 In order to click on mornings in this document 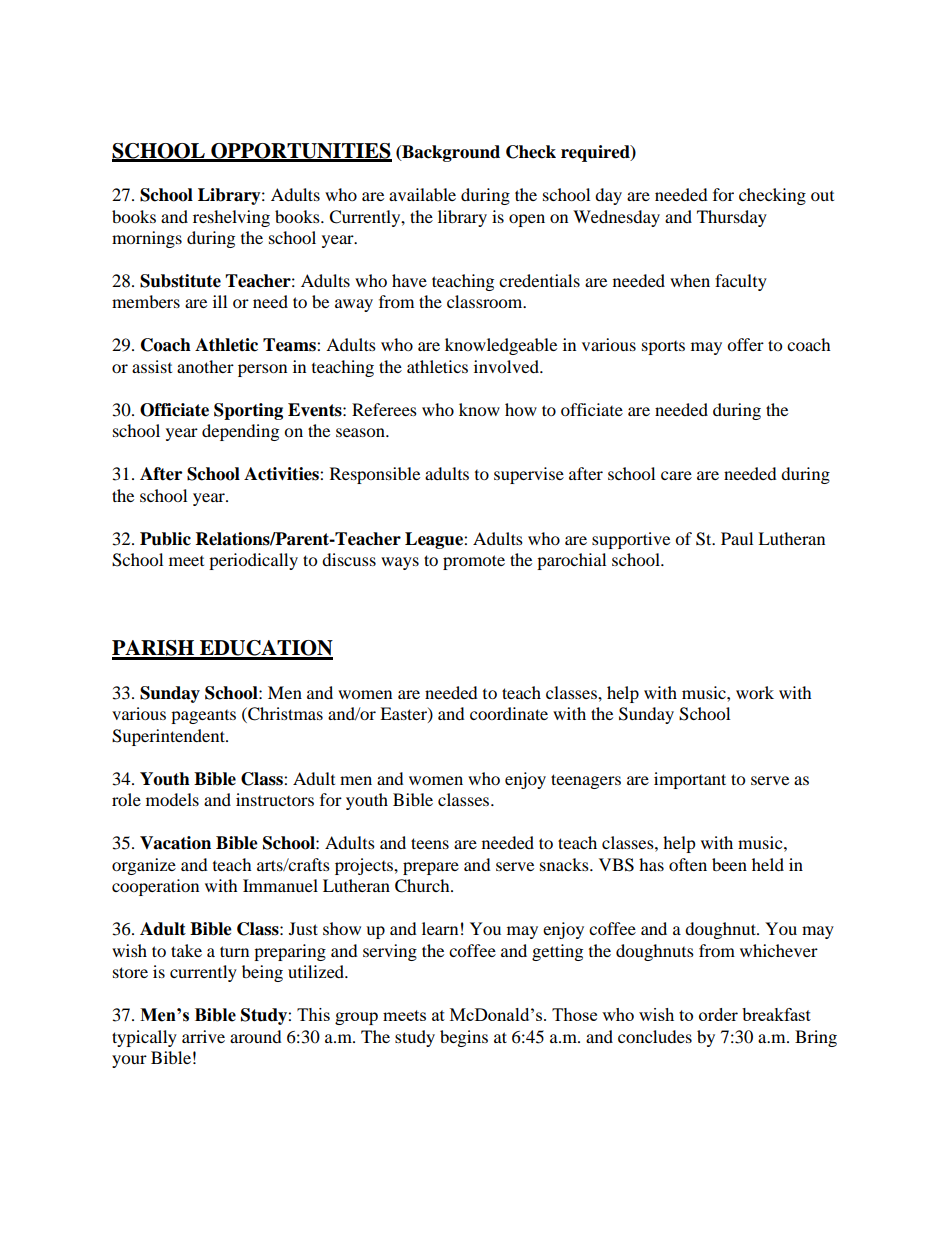, I will do `click(147, 239)`.
